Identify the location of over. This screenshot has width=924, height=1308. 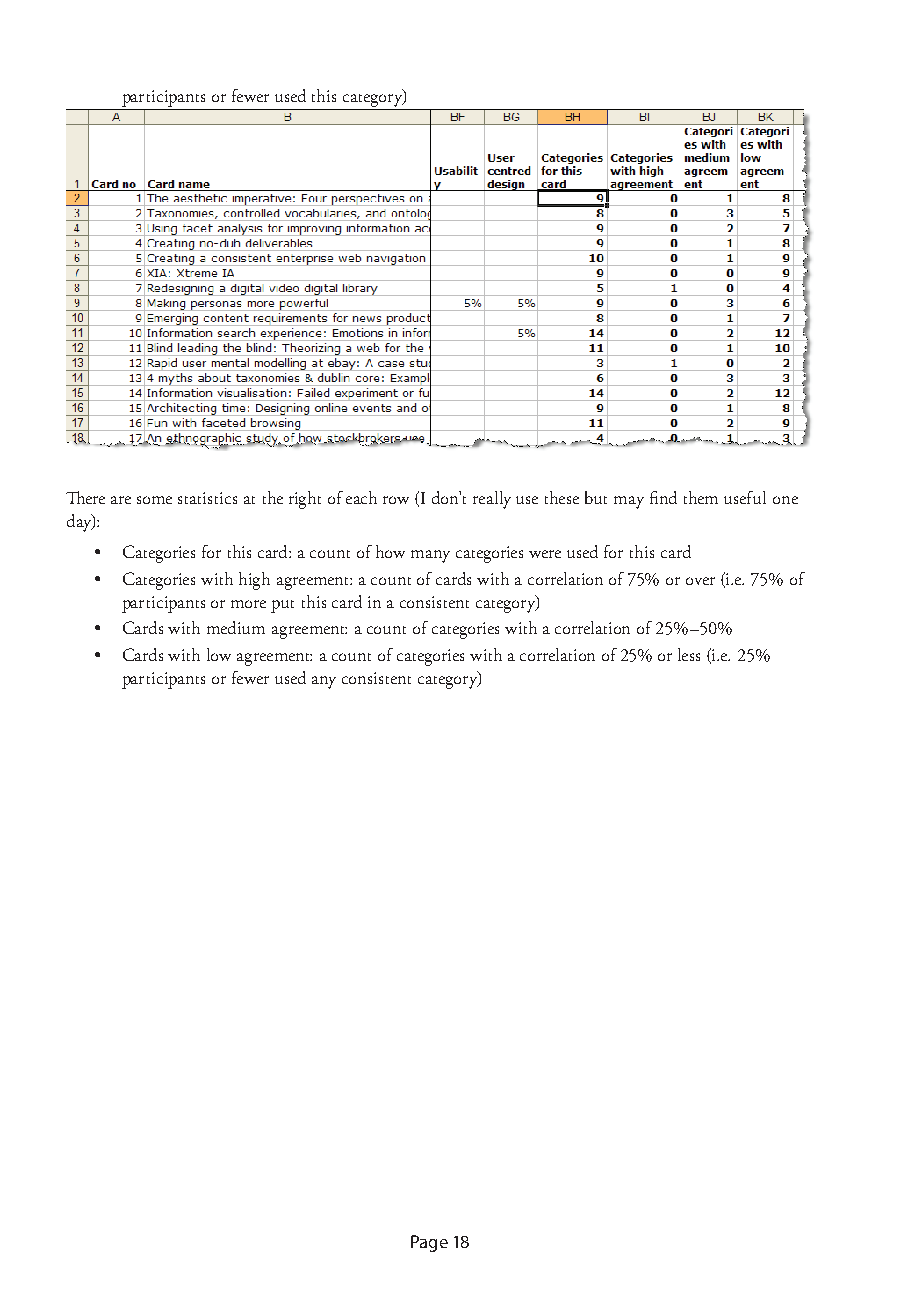
(700, 581).
